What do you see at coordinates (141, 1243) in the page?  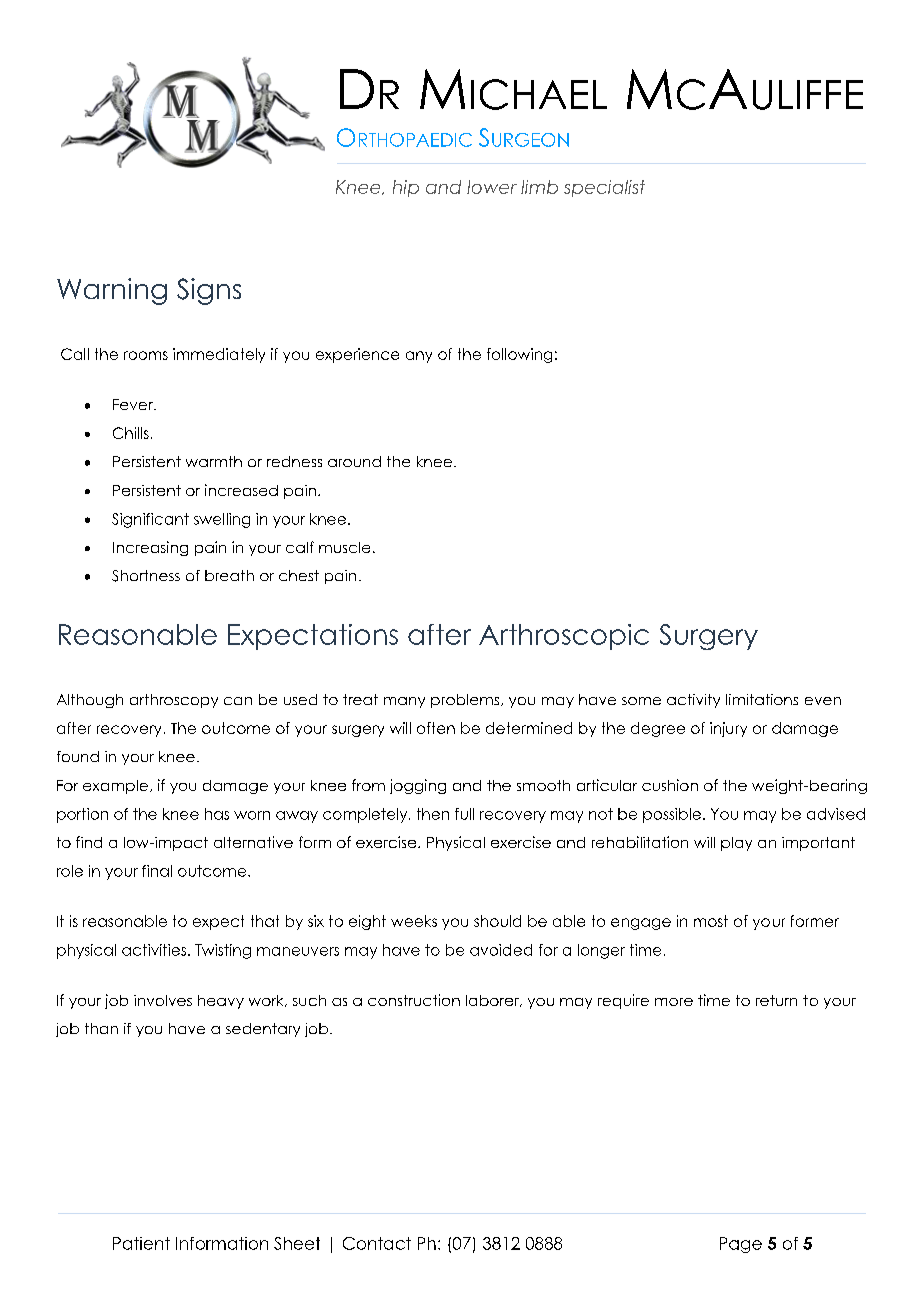 I see `Patient` at bounding box center [141, 1243].
